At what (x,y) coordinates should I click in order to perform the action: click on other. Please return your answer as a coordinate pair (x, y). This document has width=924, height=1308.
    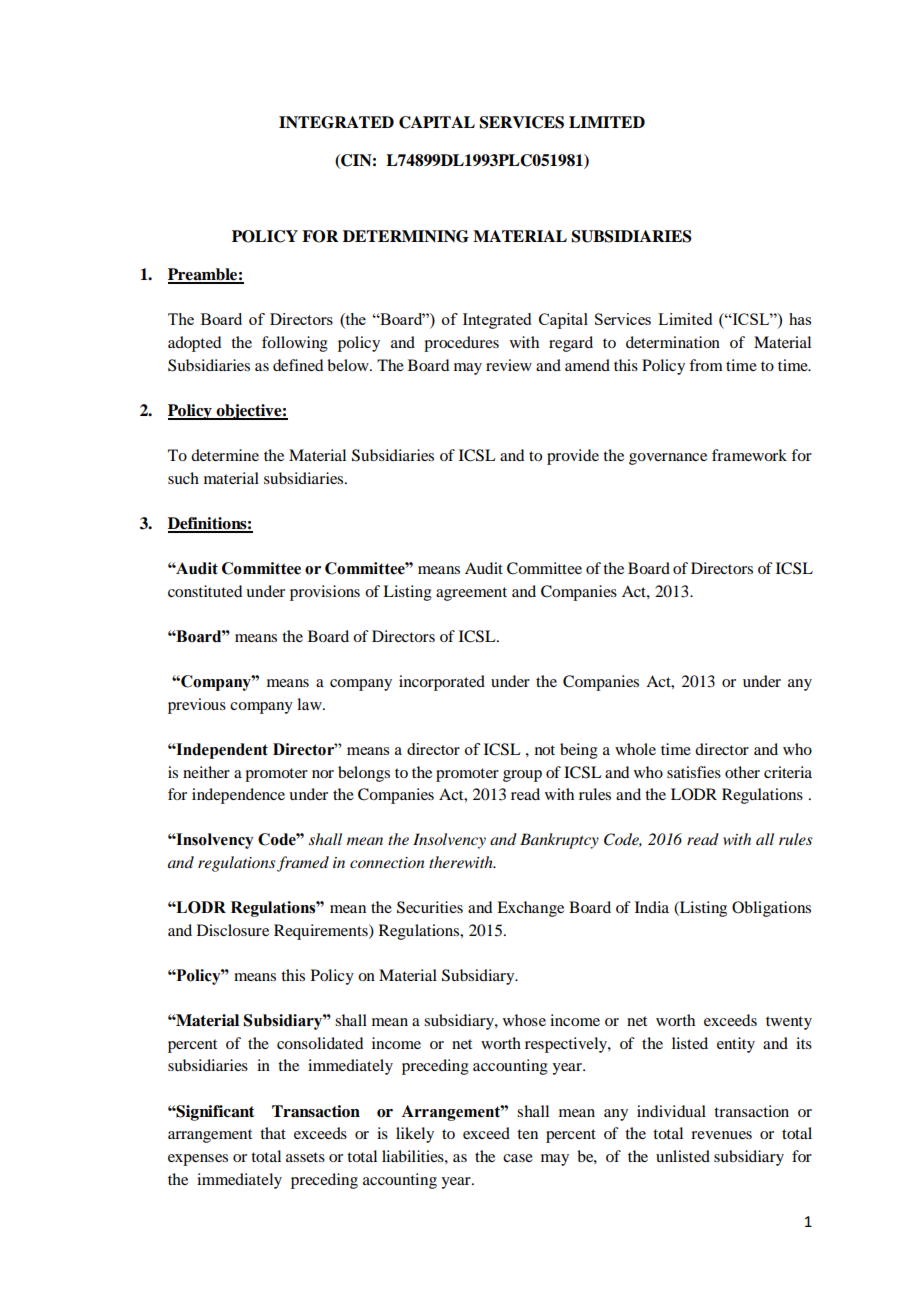
    Looking at the image, I should click on (742, 772).
